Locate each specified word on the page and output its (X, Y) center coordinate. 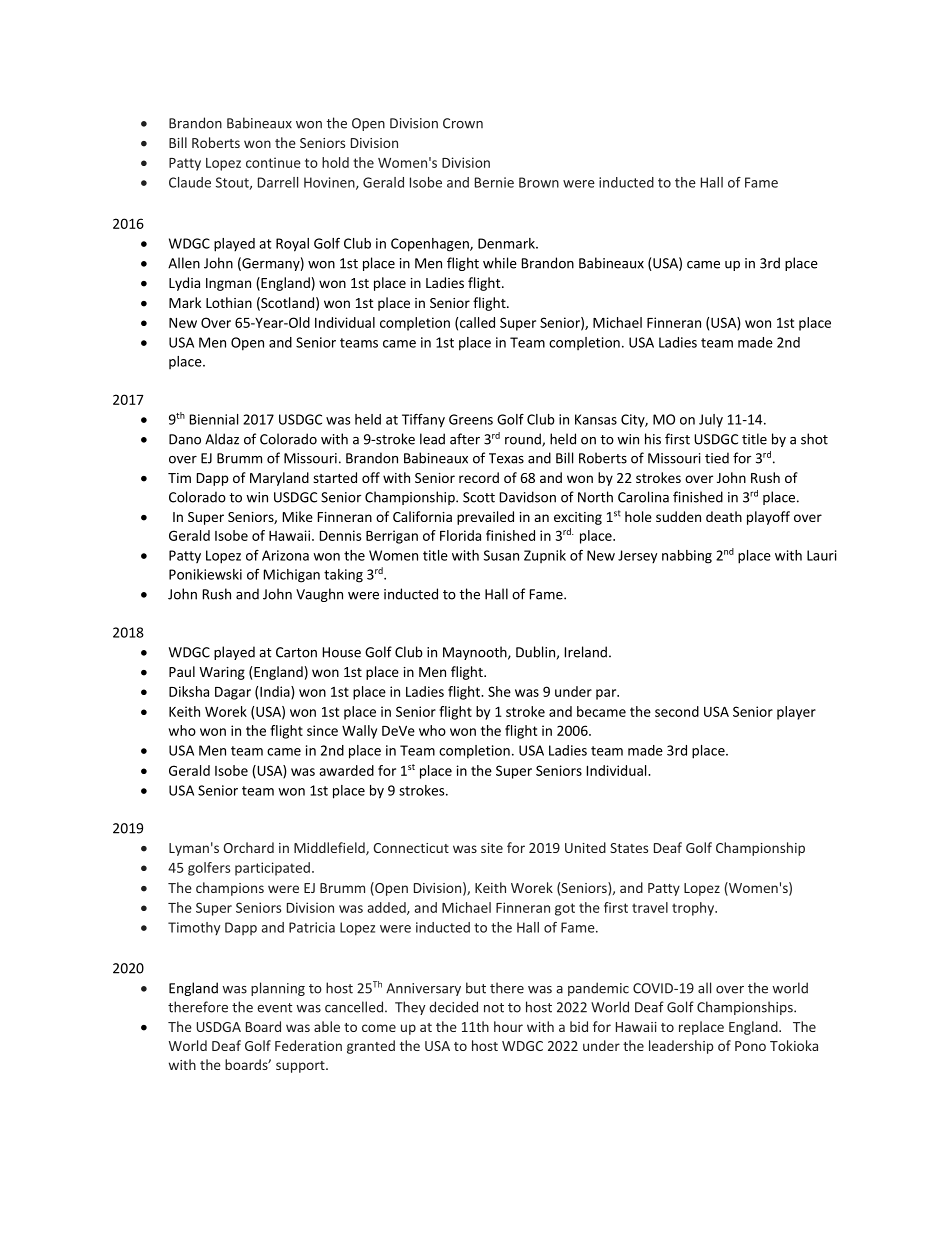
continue (273, 162)
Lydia (184, 284)
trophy (694, 909)
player (796, 713)
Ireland (586, 652)
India (276, 692)
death (724, 516)
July (711, 421)
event (274, 1008)
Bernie (494, 182)
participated (272, 869)
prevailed (485, 518)
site (492, 848)
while (500, 263)
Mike (298, 516)
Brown (539, 182)
